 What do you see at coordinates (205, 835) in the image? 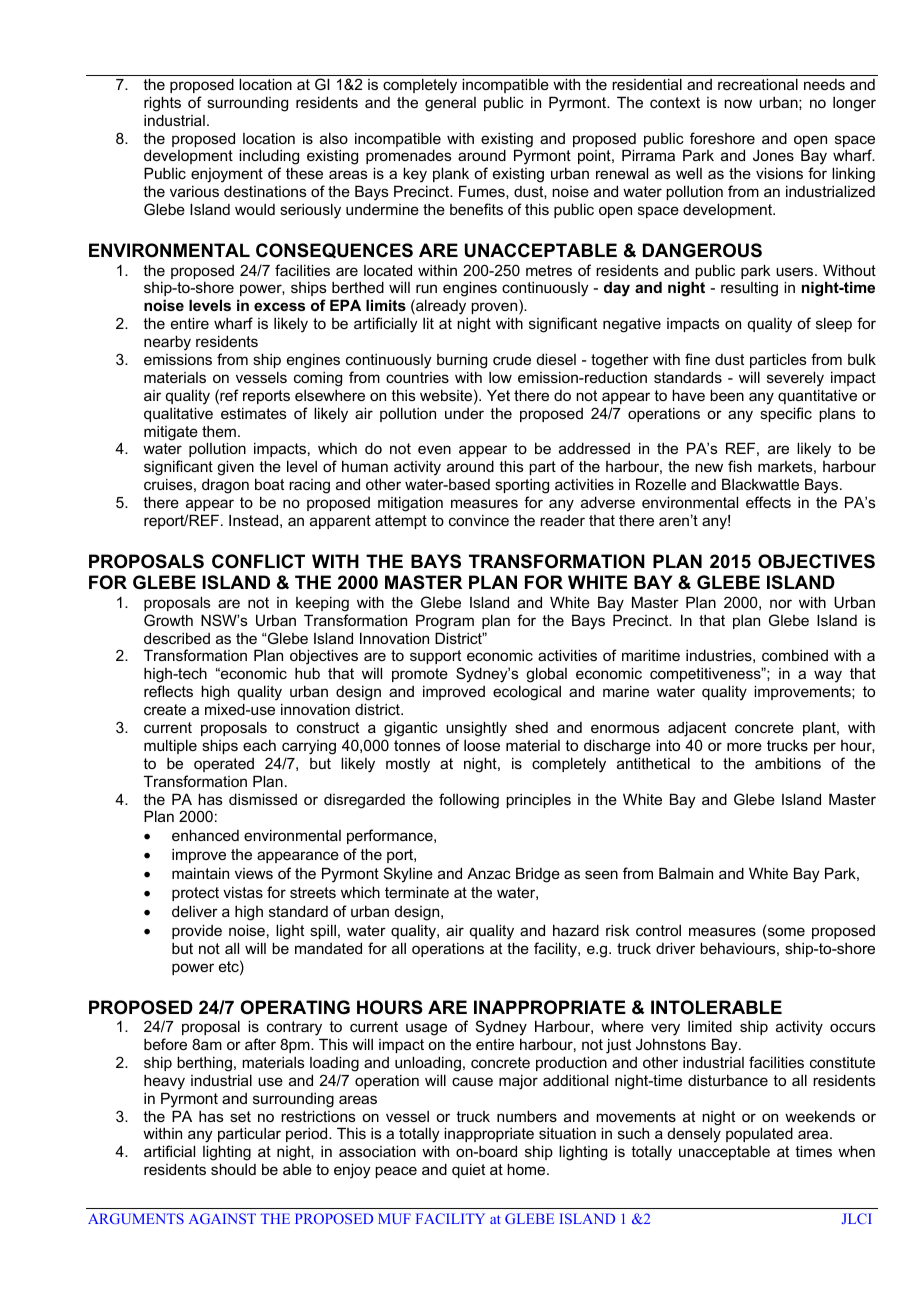
I see `enhanced` at bounding box center [205, 835].
